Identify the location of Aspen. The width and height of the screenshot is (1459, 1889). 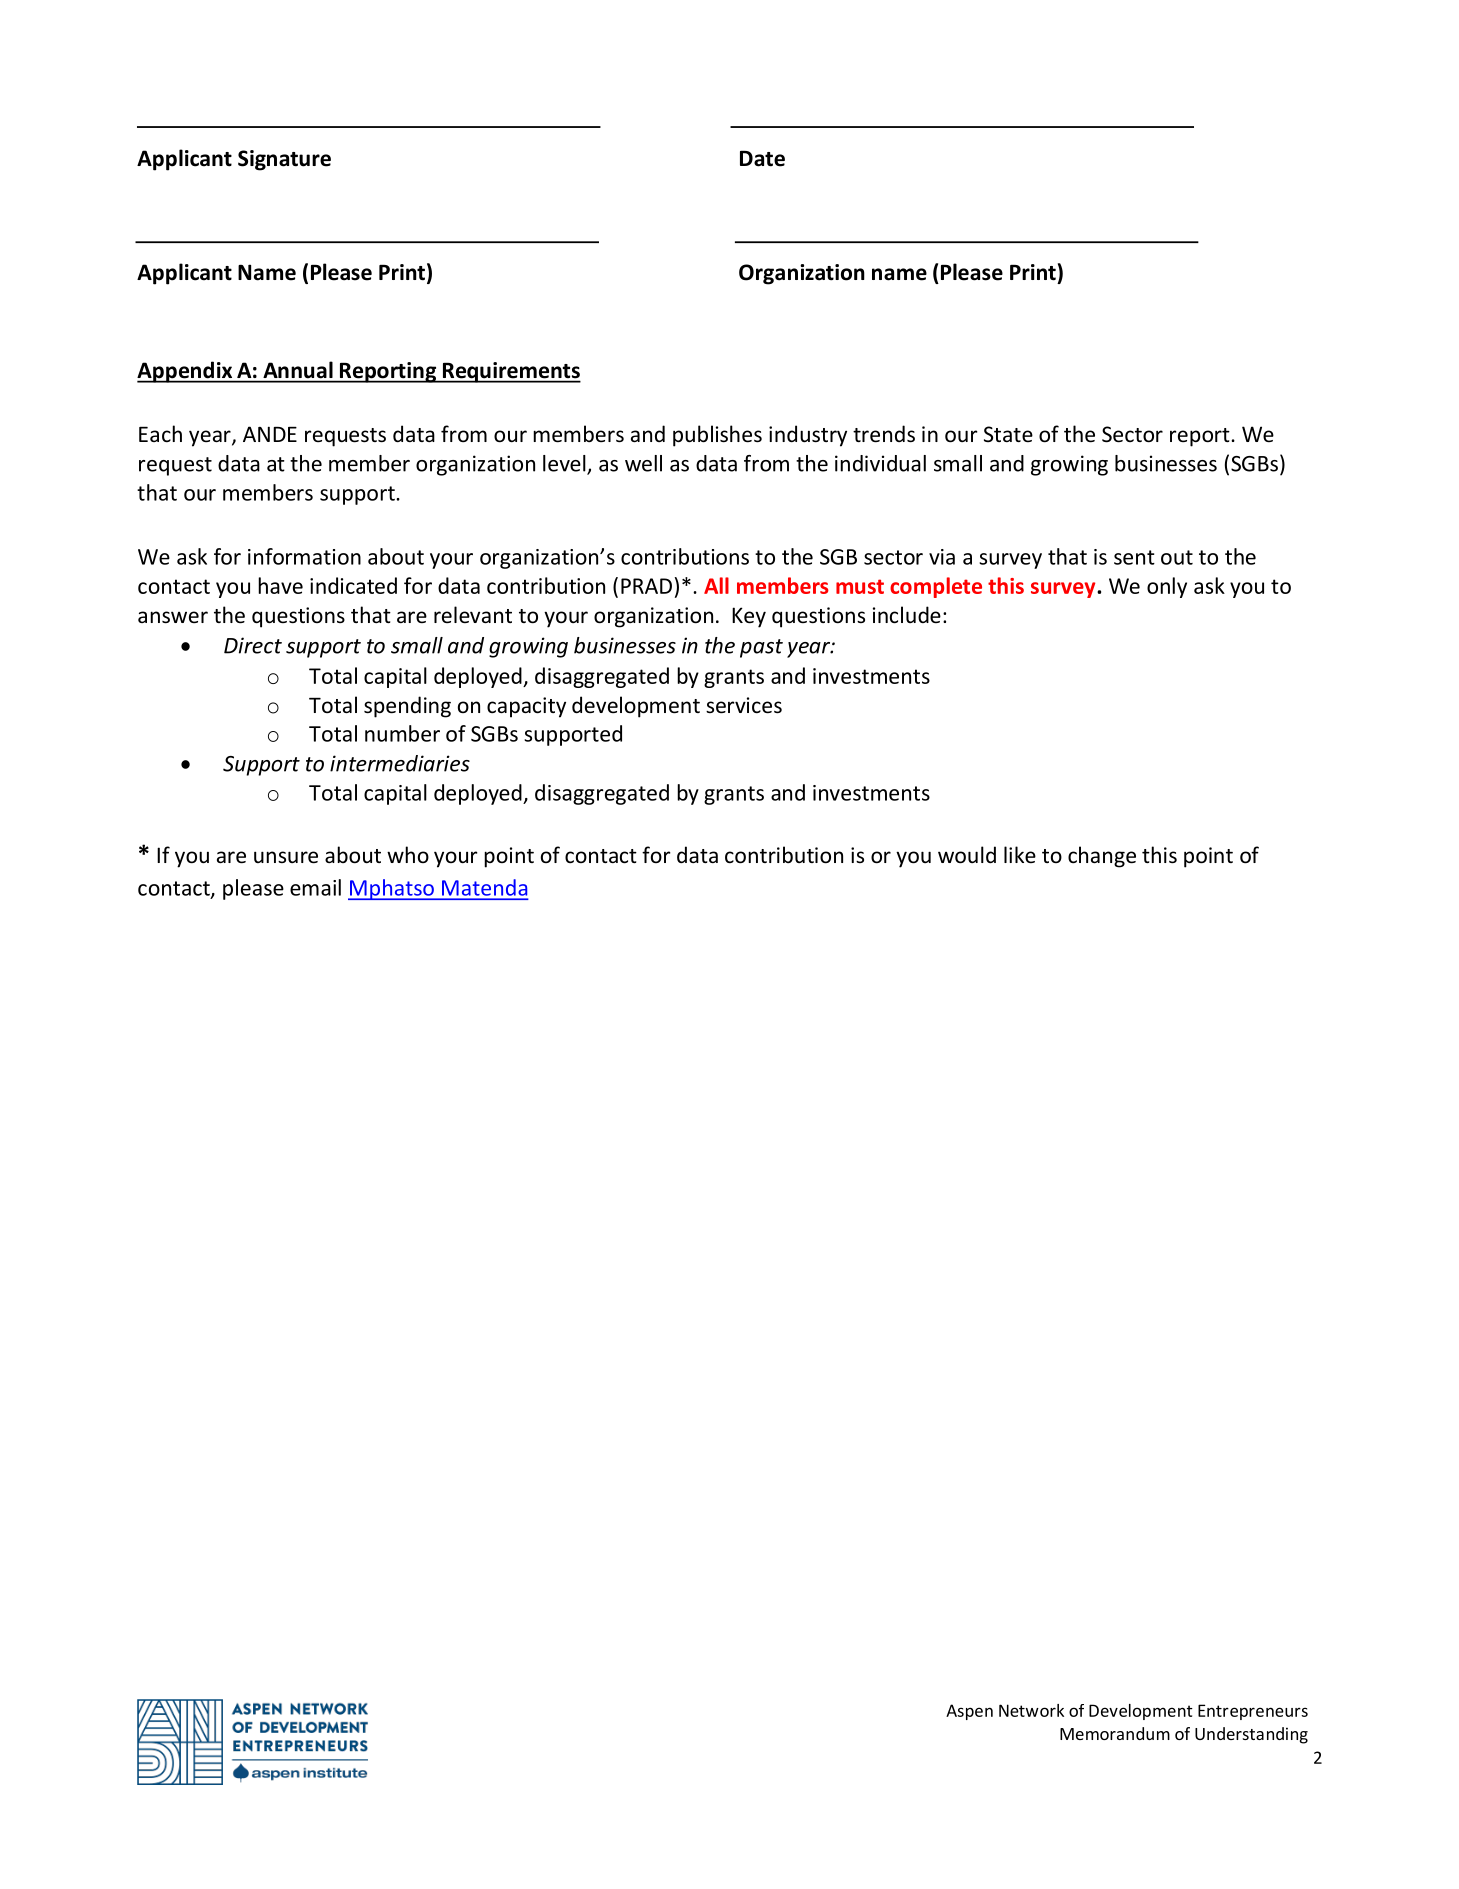
(969, 1712).
